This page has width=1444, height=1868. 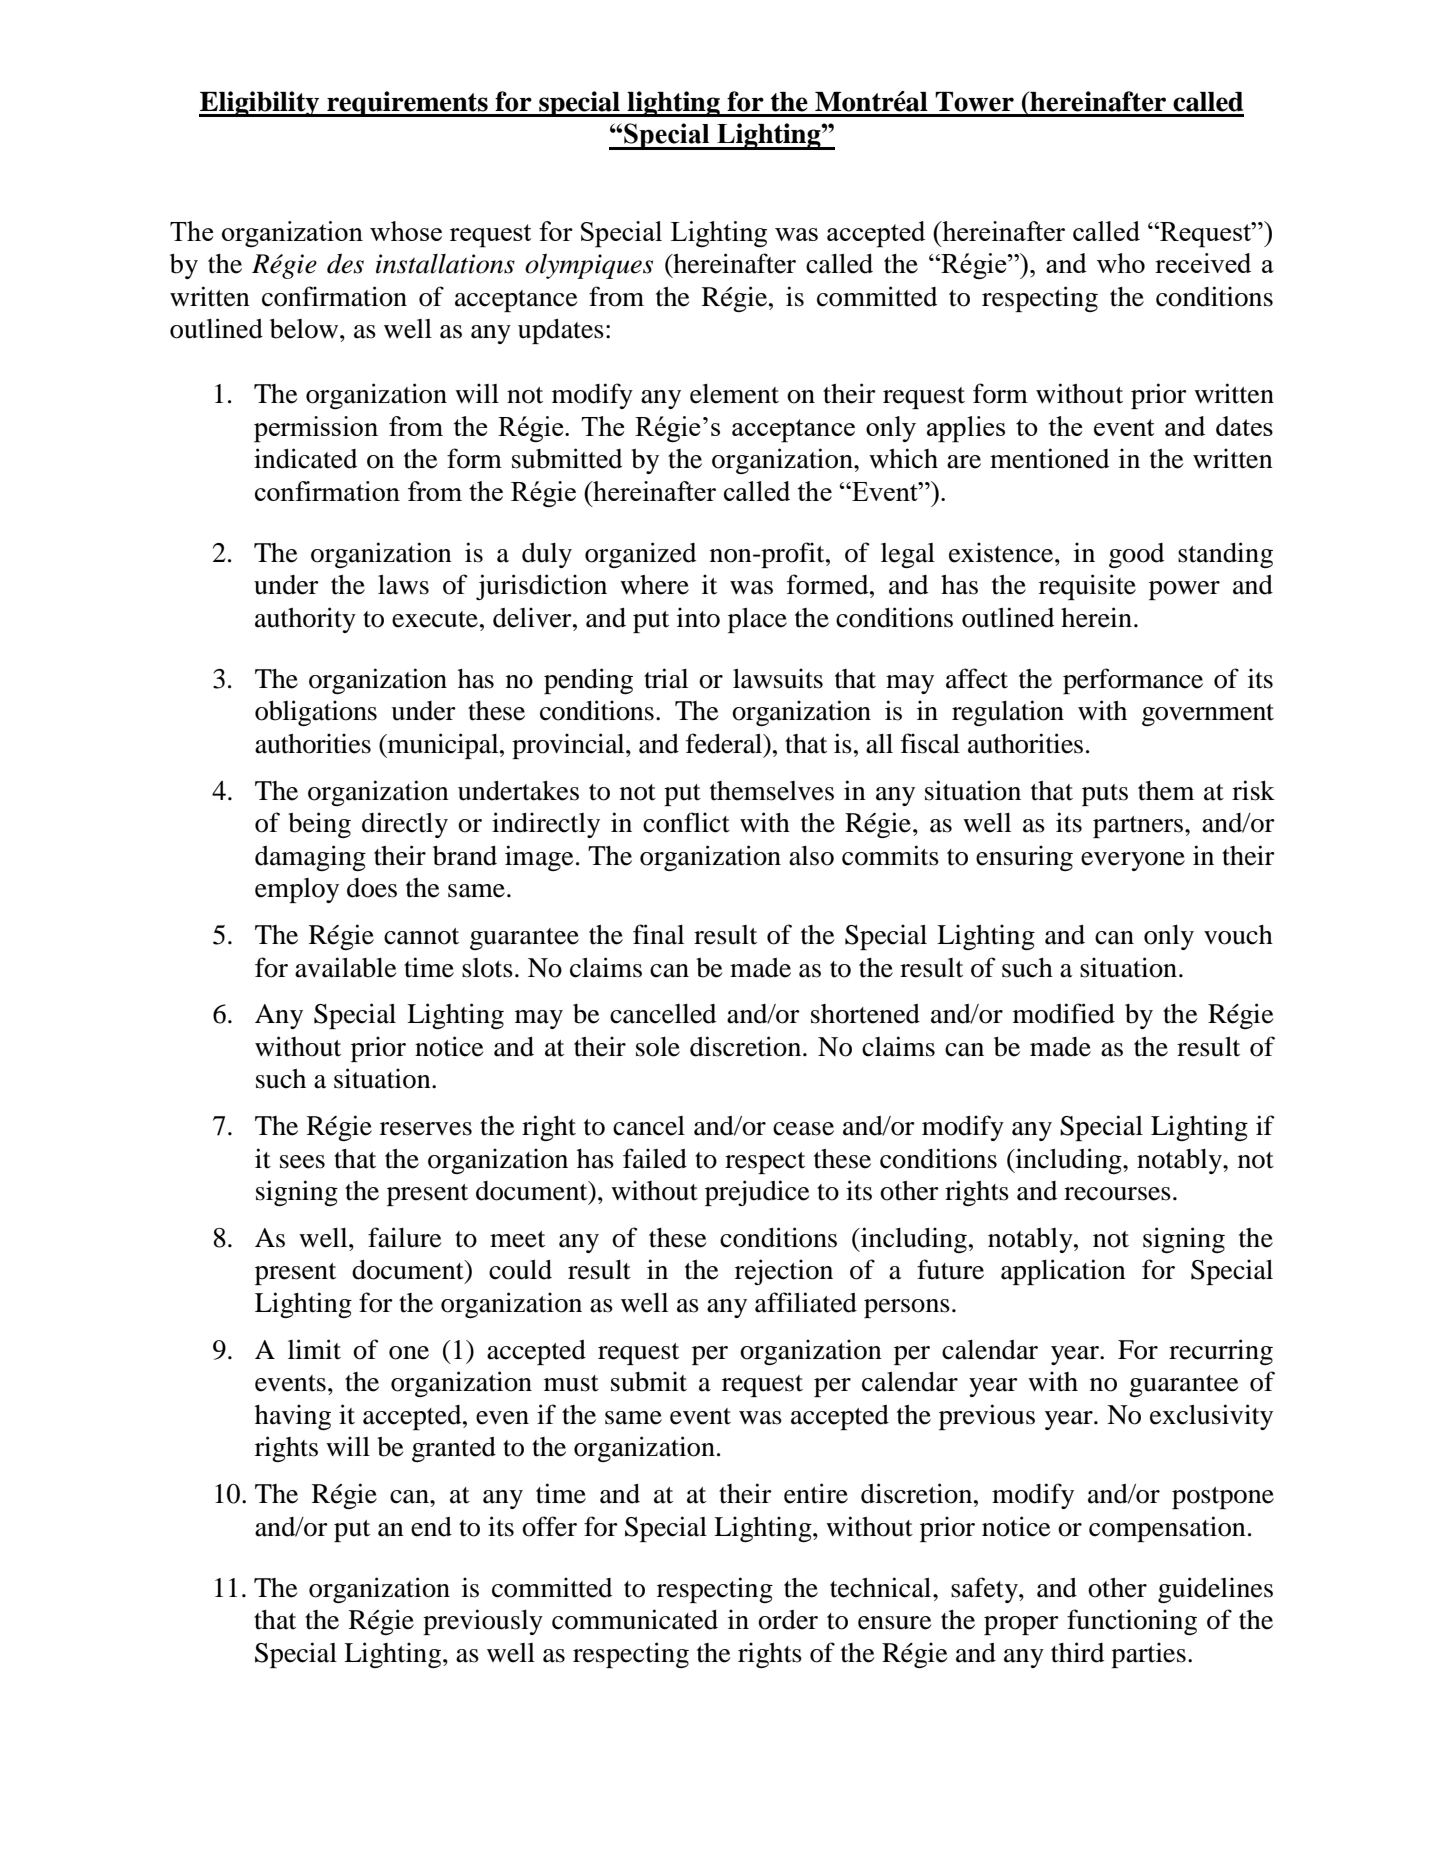 What do you see at coordinates (372, 888) in the page?
I see `does` at bounding box center [372, 888].
